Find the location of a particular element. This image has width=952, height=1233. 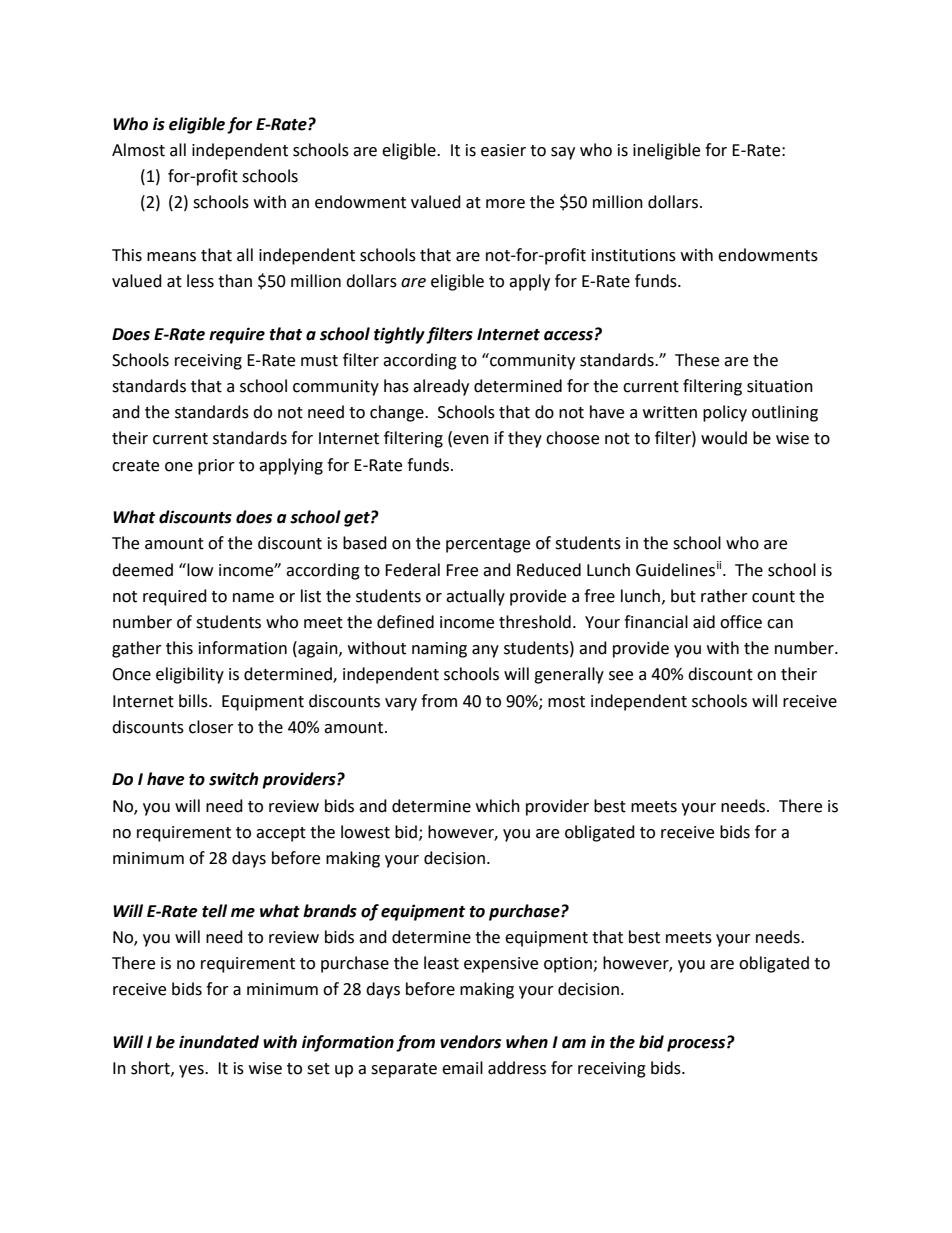

institutions is located at coordinates (634, 255).
